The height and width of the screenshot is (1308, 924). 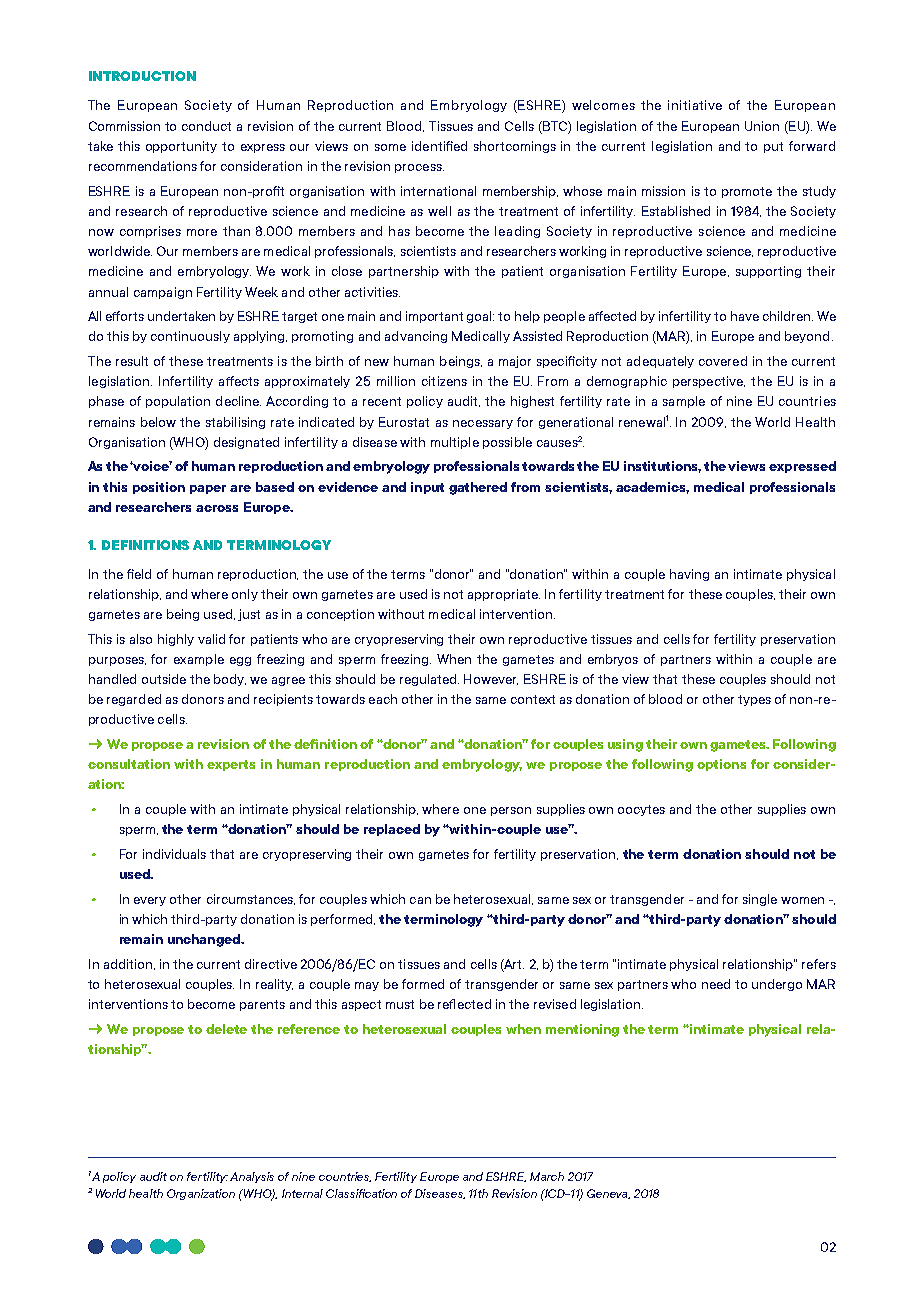 I want to click on Analysis, so click(x=252, y=1177).
